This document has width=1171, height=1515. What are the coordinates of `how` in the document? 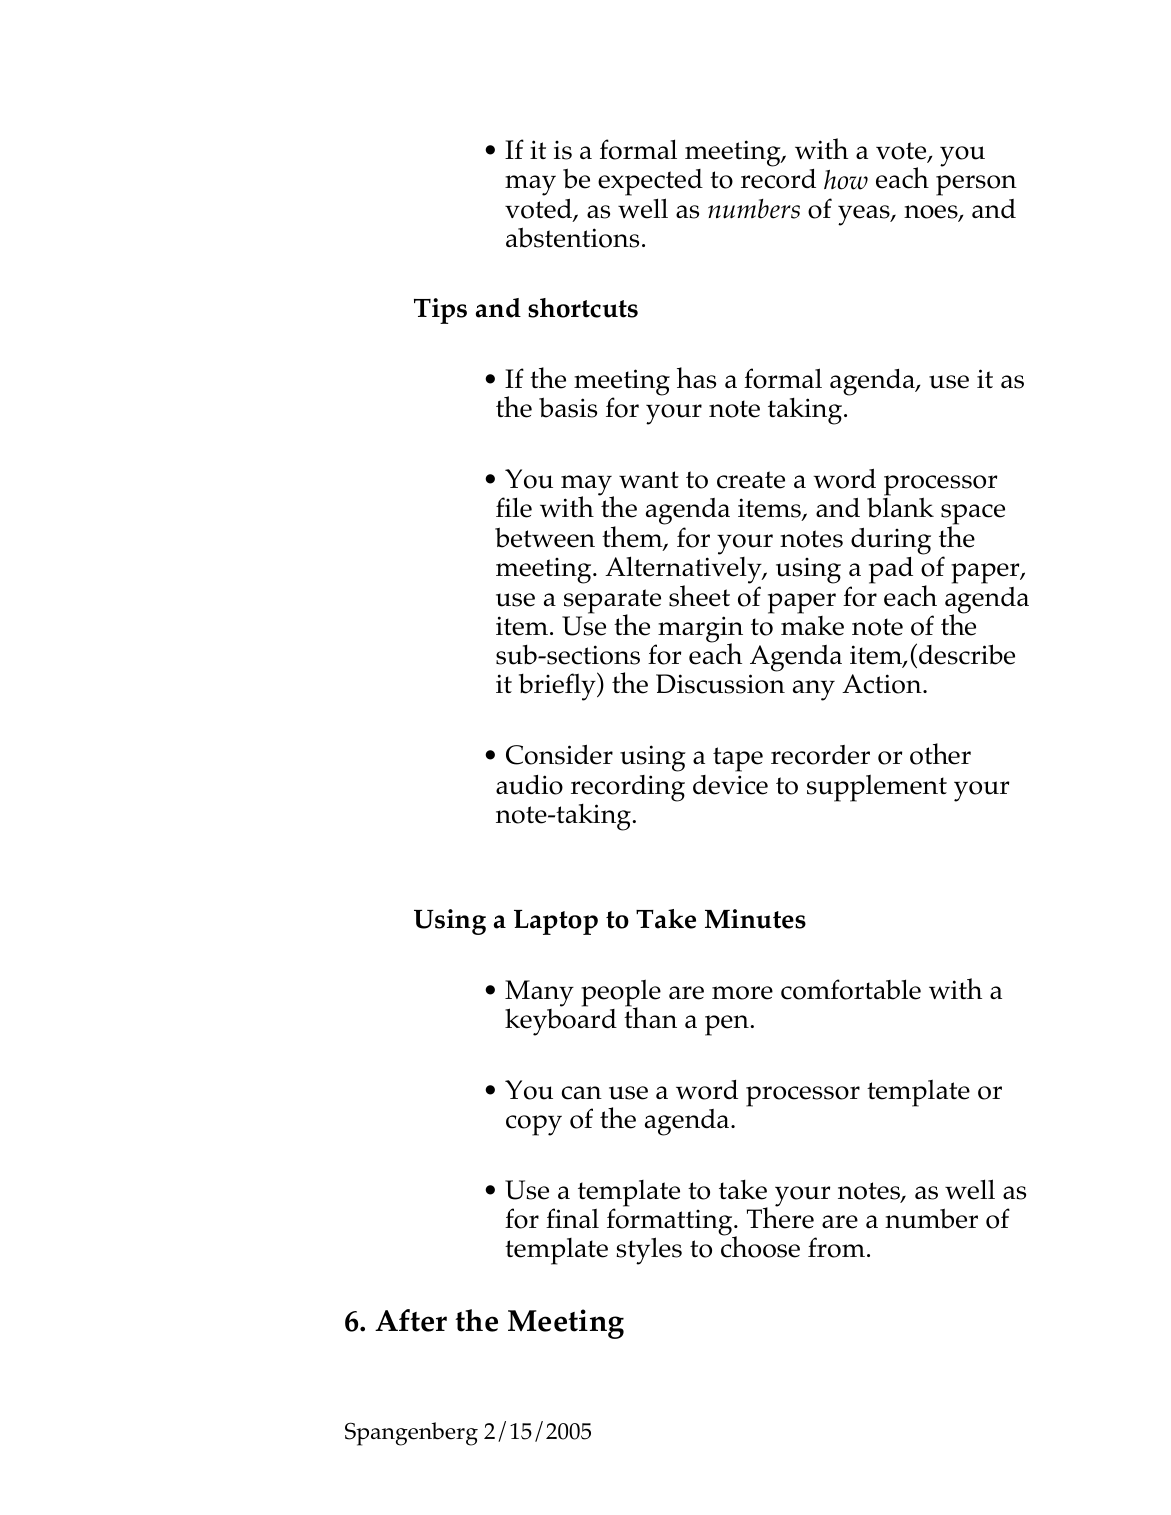 It's located at (846, 180).
